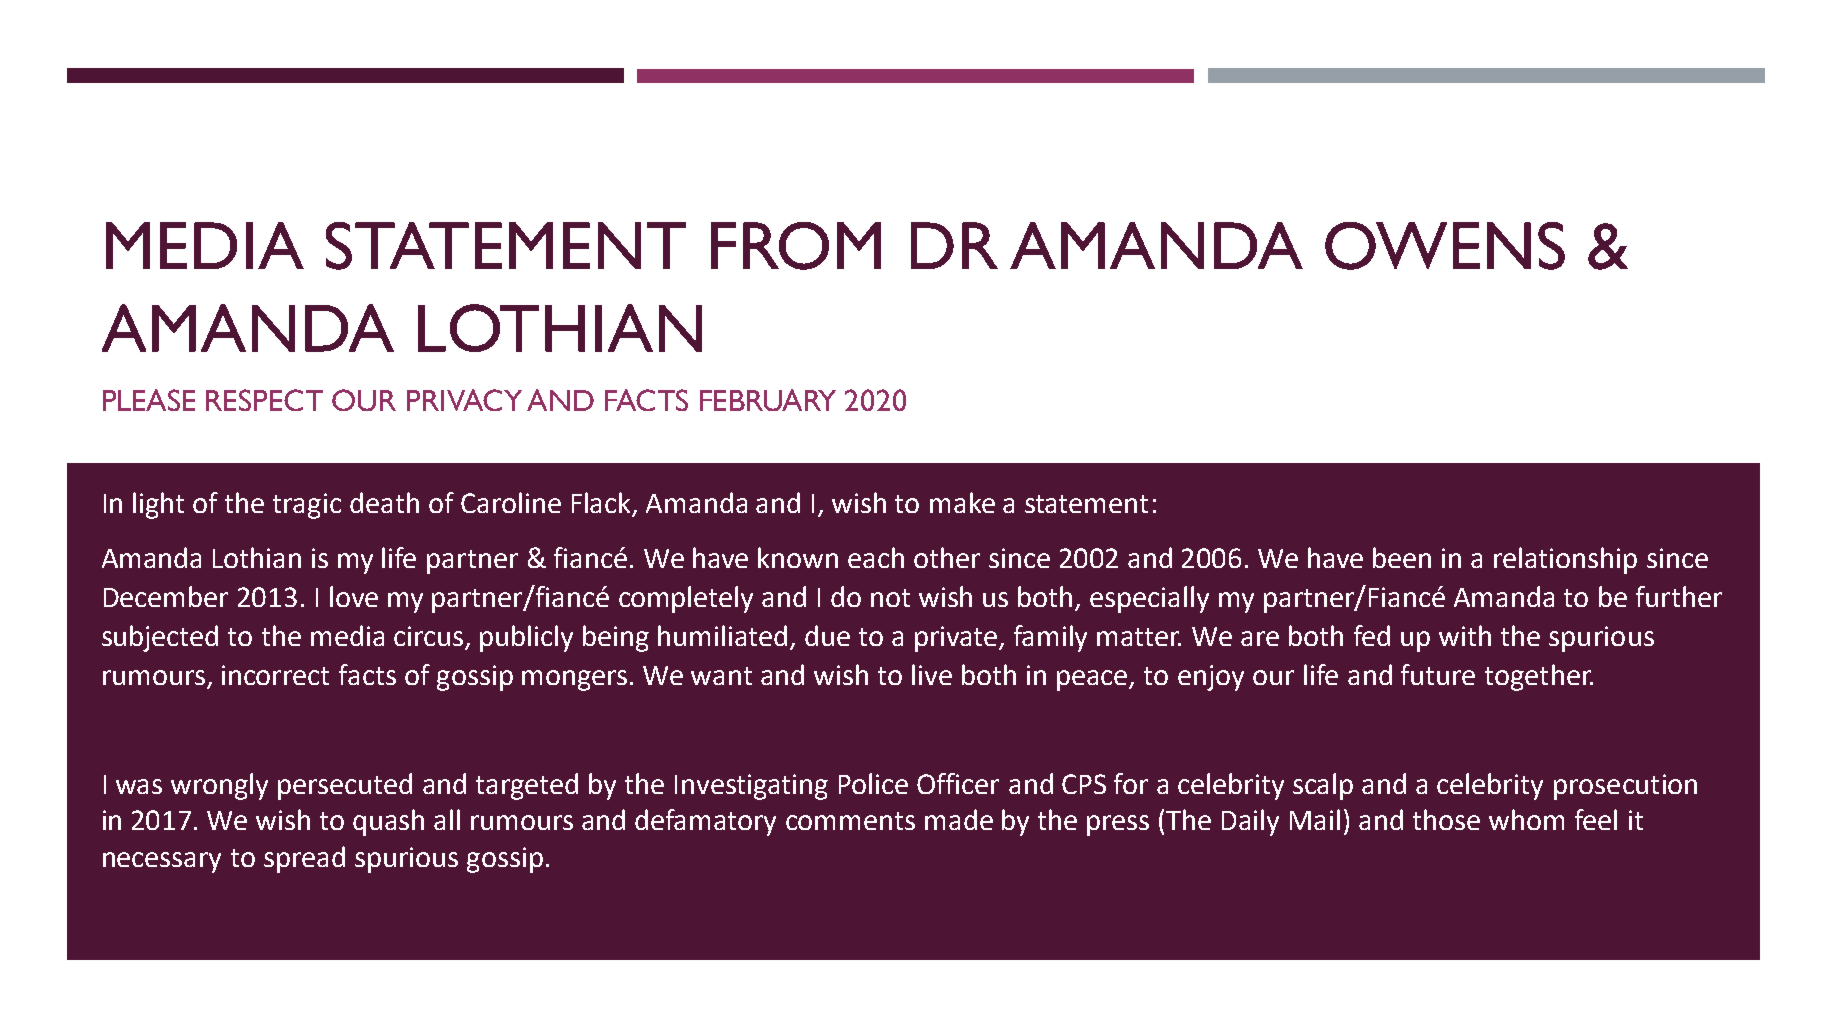 This page has height=1030, width=1832. Describe the element at coordinates (876, 557) in the page. I see `each` at that location.
